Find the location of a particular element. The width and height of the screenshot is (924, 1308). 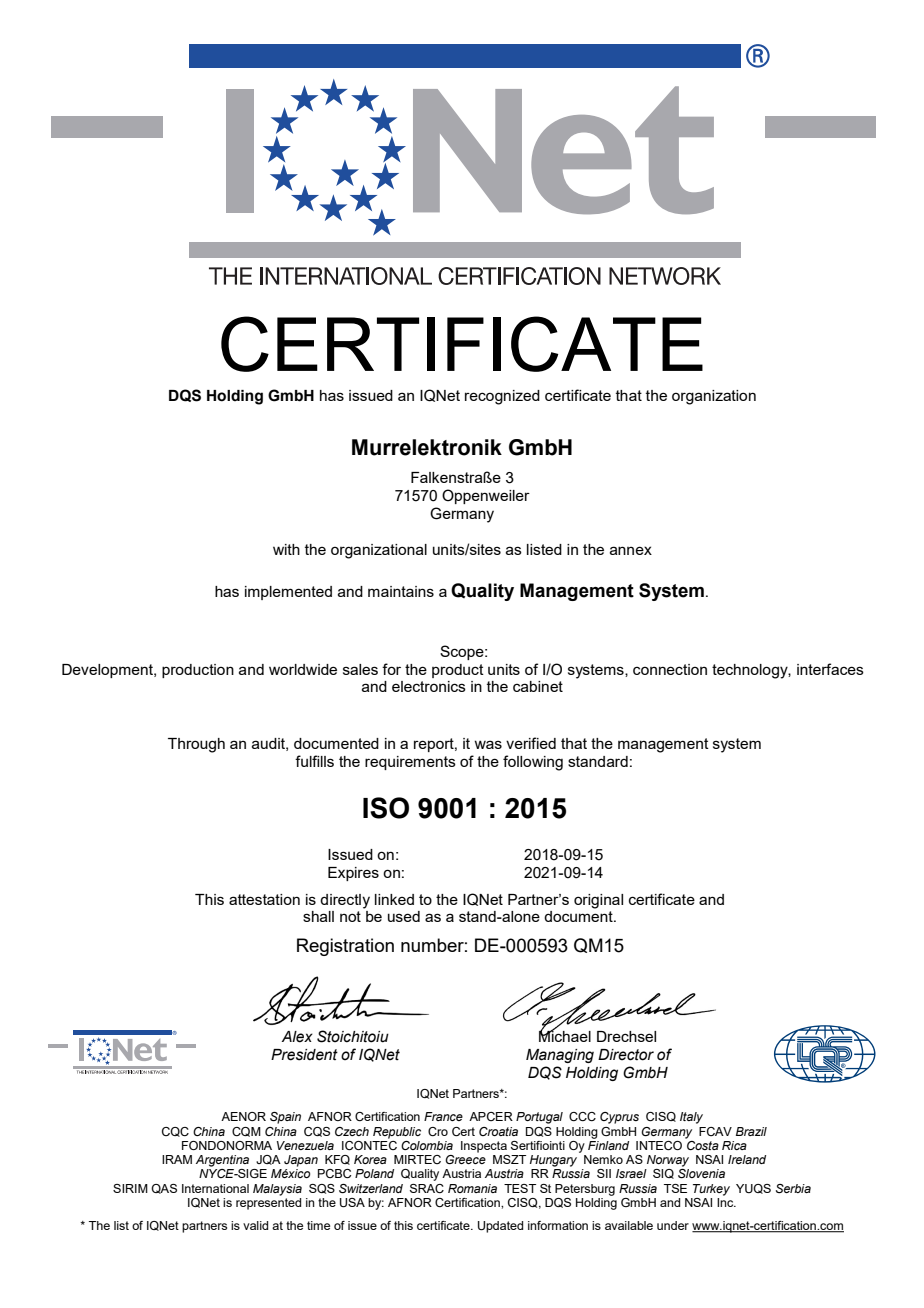

recognized is located at coordinates (502, 397).
